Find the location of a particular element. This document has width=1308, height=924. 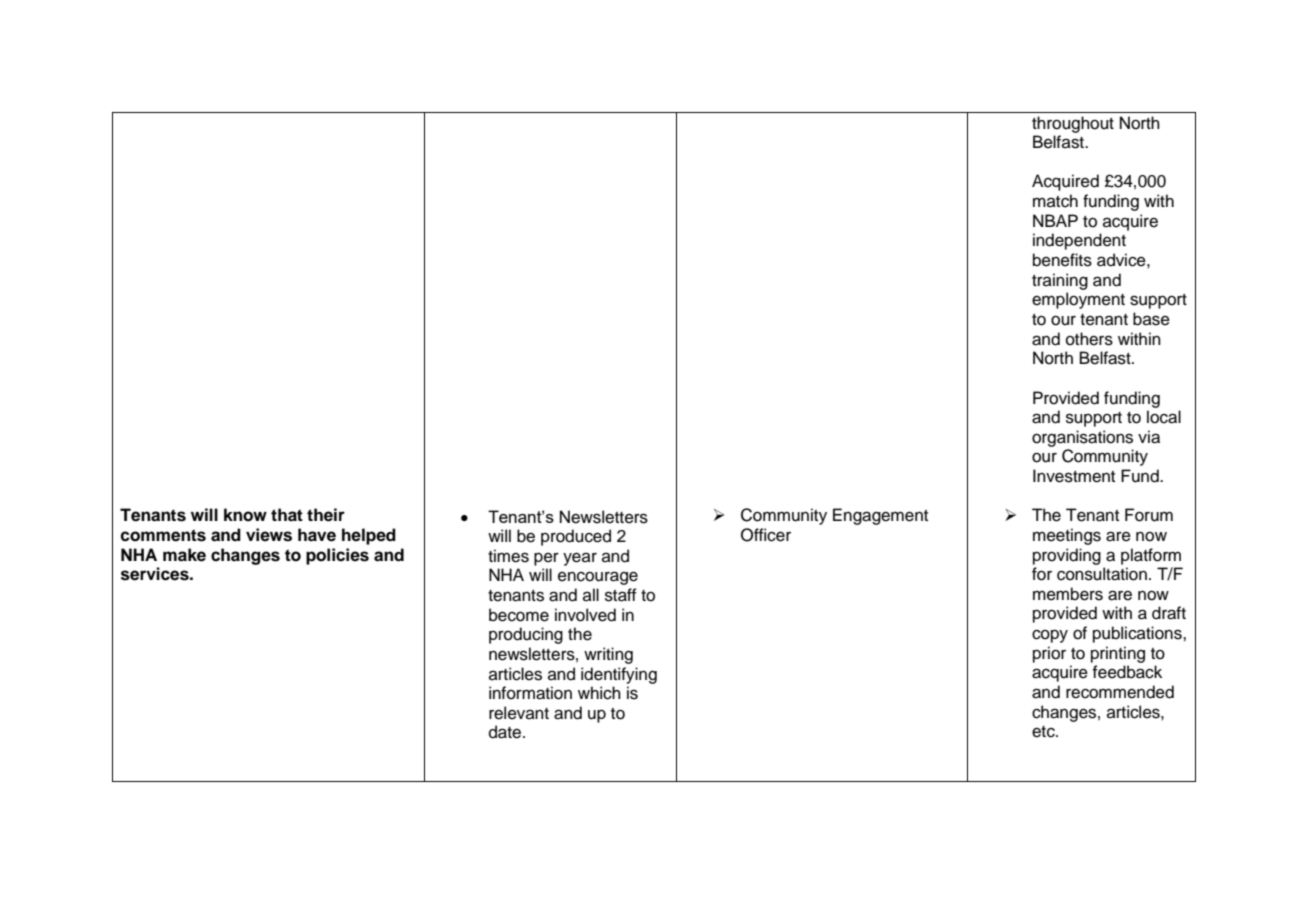

produced is located at coordinates (576, 537).
